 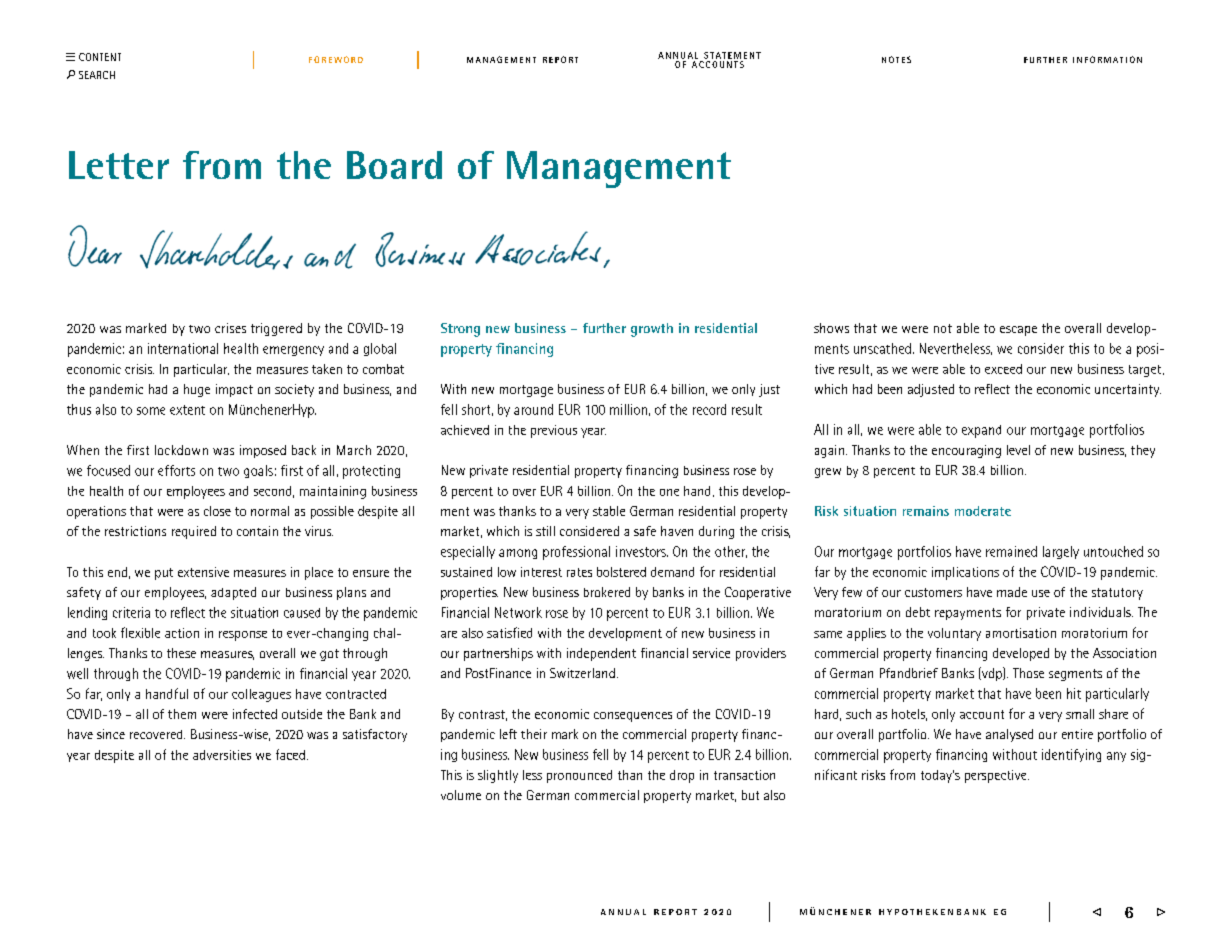 What do you see at coordinates (187, 410) in the screenshot?
I see `extent` at bounding box center [187, 410].
